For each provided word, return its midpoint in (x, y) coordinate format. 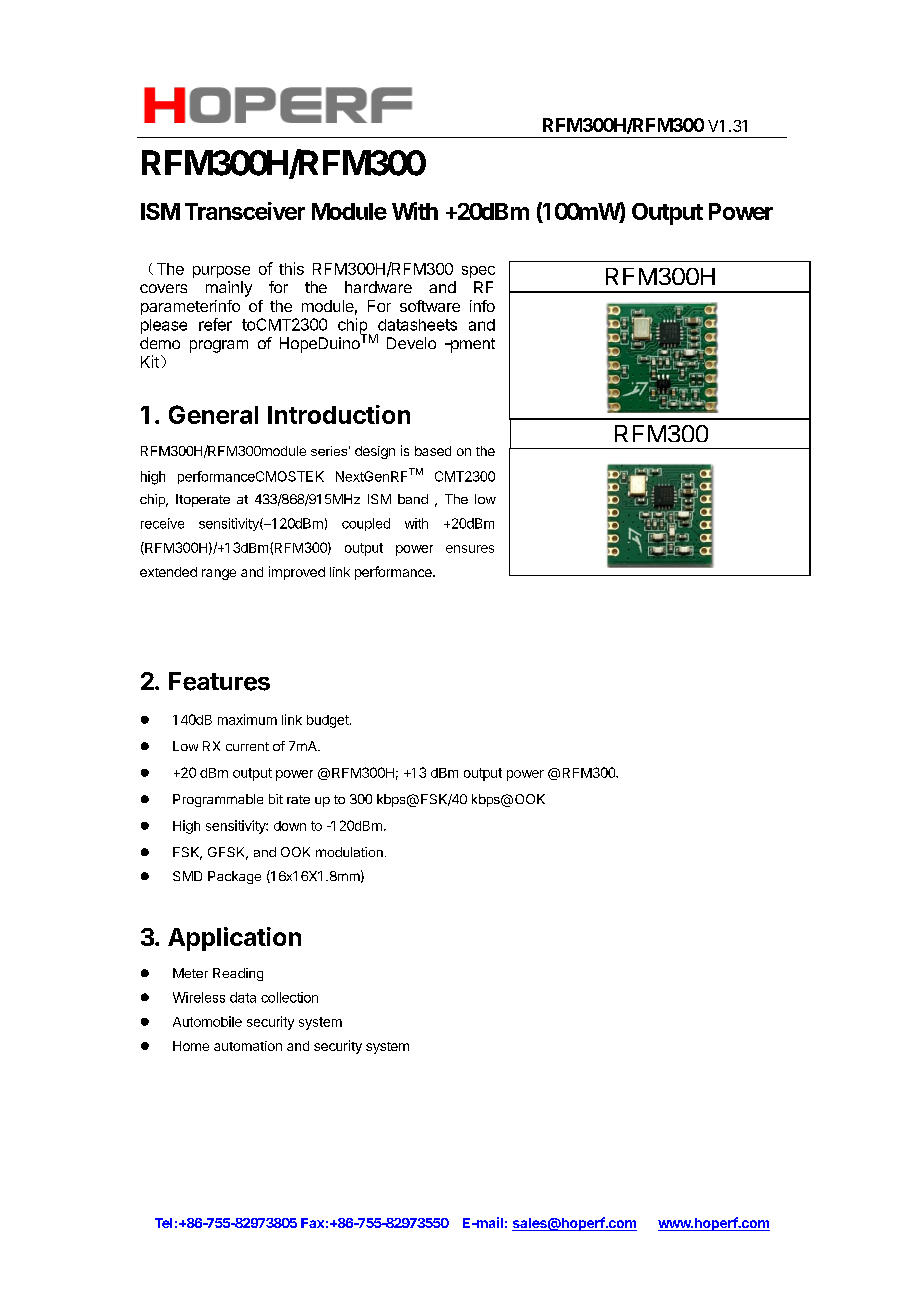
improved (297, 573)
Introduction (339, 414)
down (290, 826)
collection (289, 997)
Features (219, 681)
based (433, 451)
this (291, 268)
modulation (349, 852)
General (213, 414)
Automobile (207, 1021)
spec (478, 272)
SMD (187, 876)
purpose (221, 272)
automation (248, 1046)
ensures (470, 549)
